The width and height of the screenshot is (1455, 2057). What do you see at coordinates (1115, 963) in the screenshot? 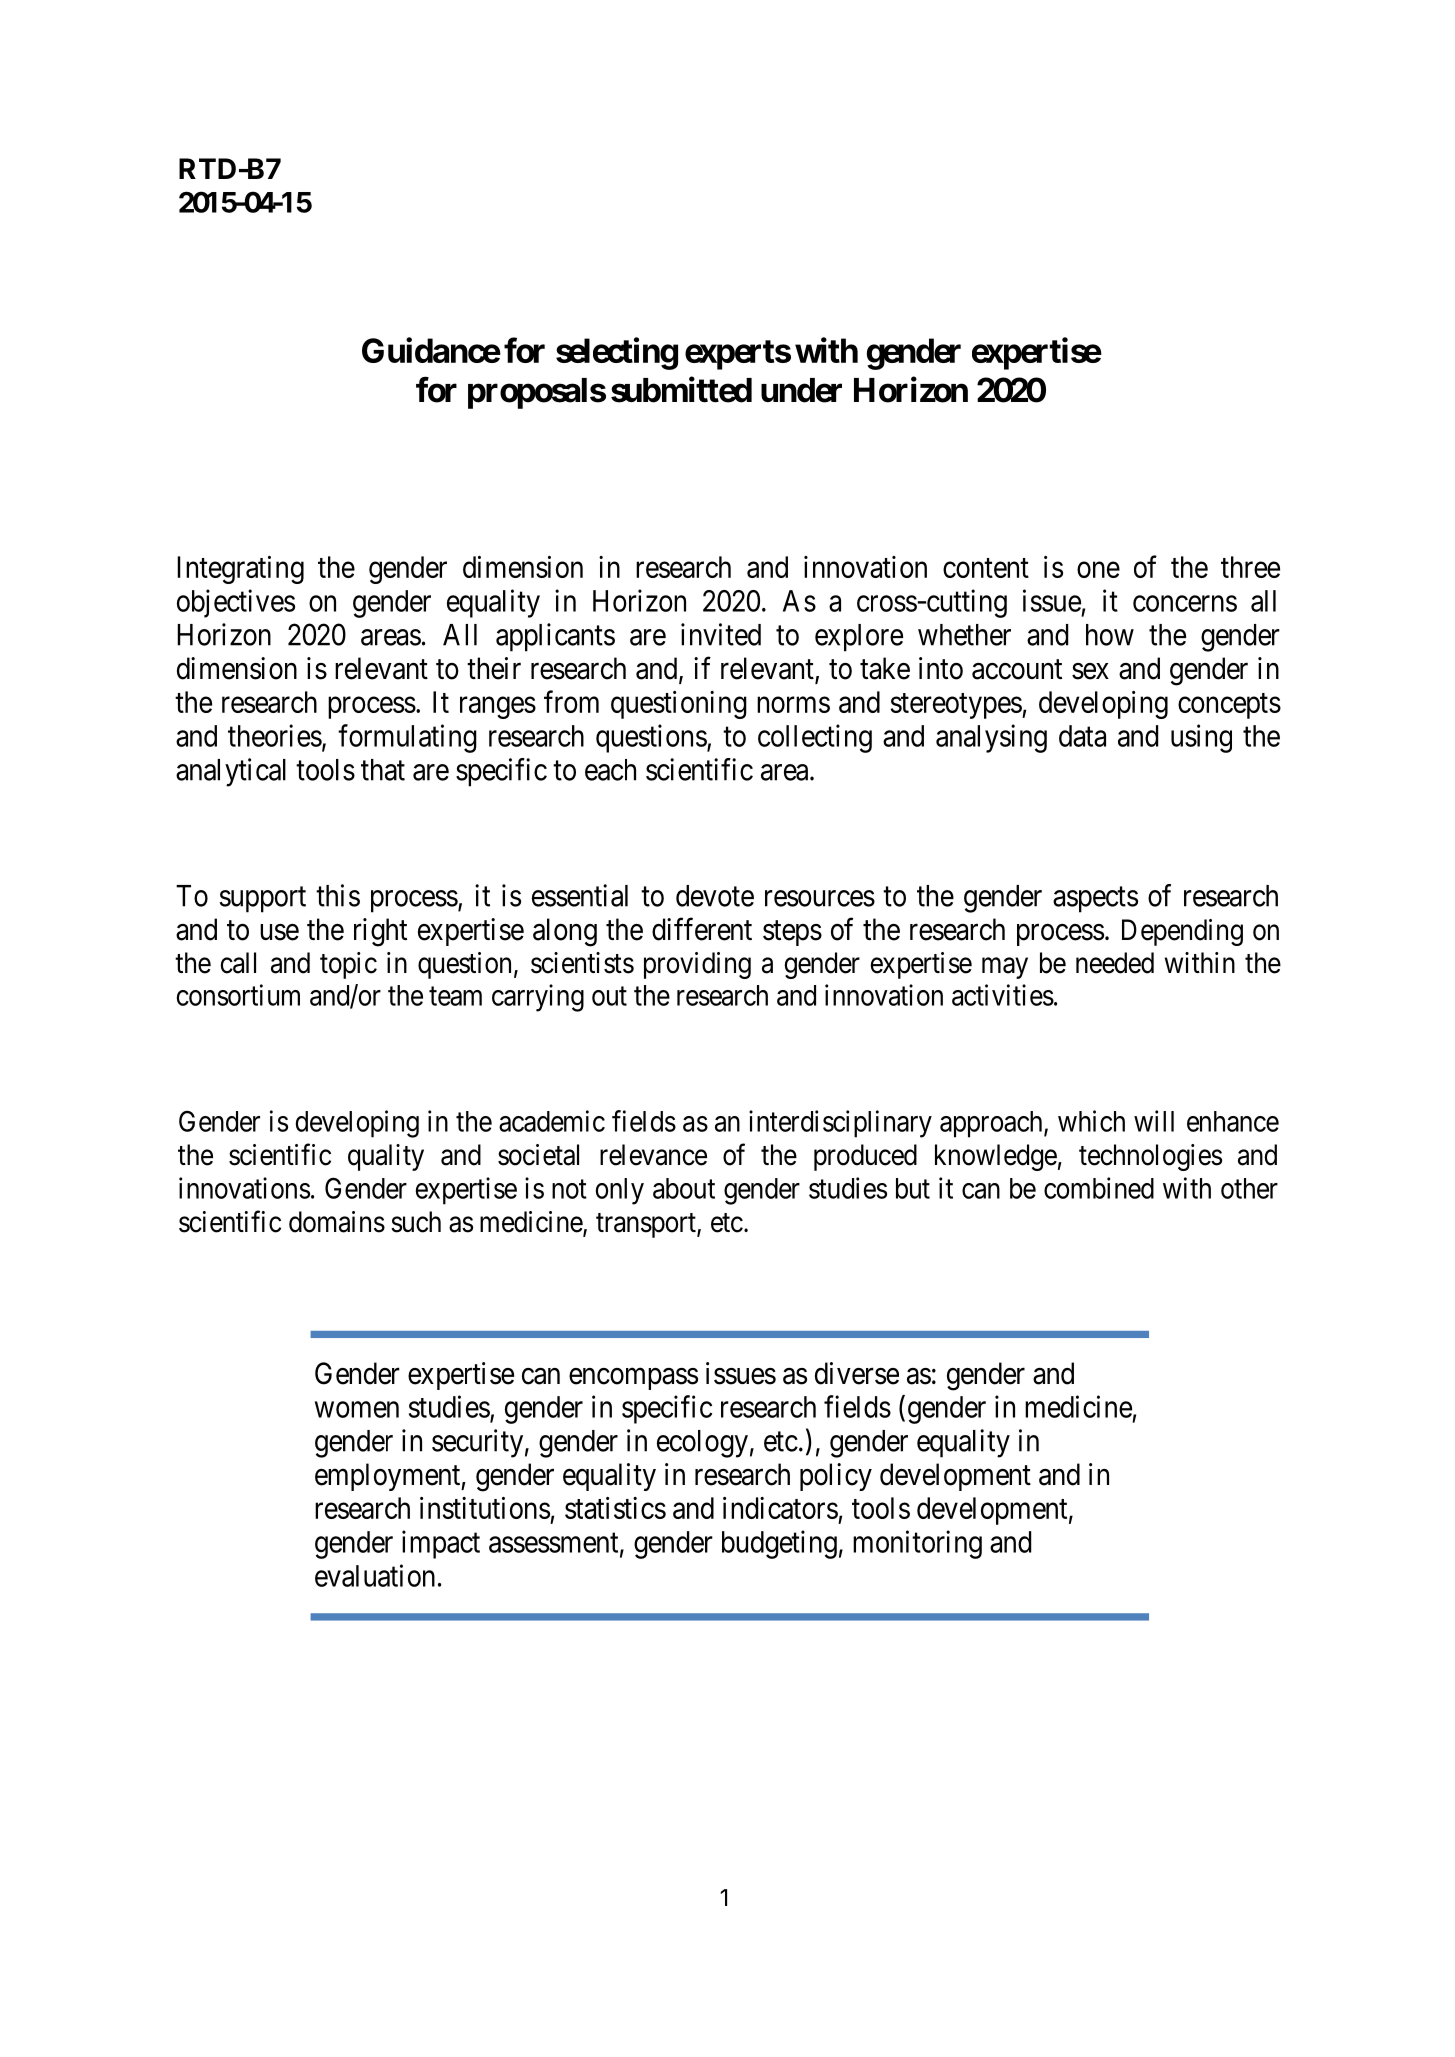
I see `needed` at bounding box center [1115, 963].
